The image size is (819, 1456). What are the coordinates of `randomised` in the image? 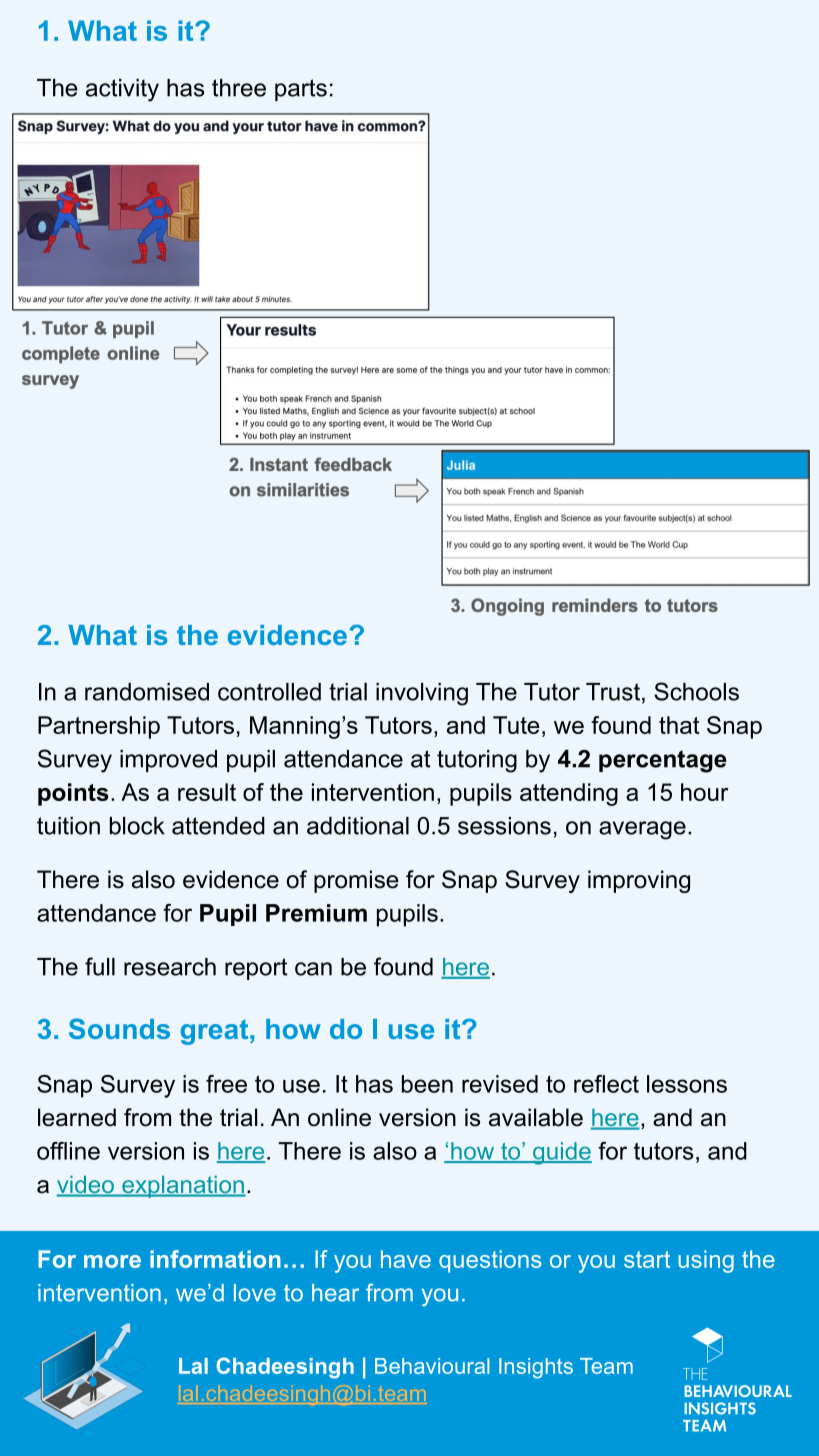 It's located at (147, 692).
